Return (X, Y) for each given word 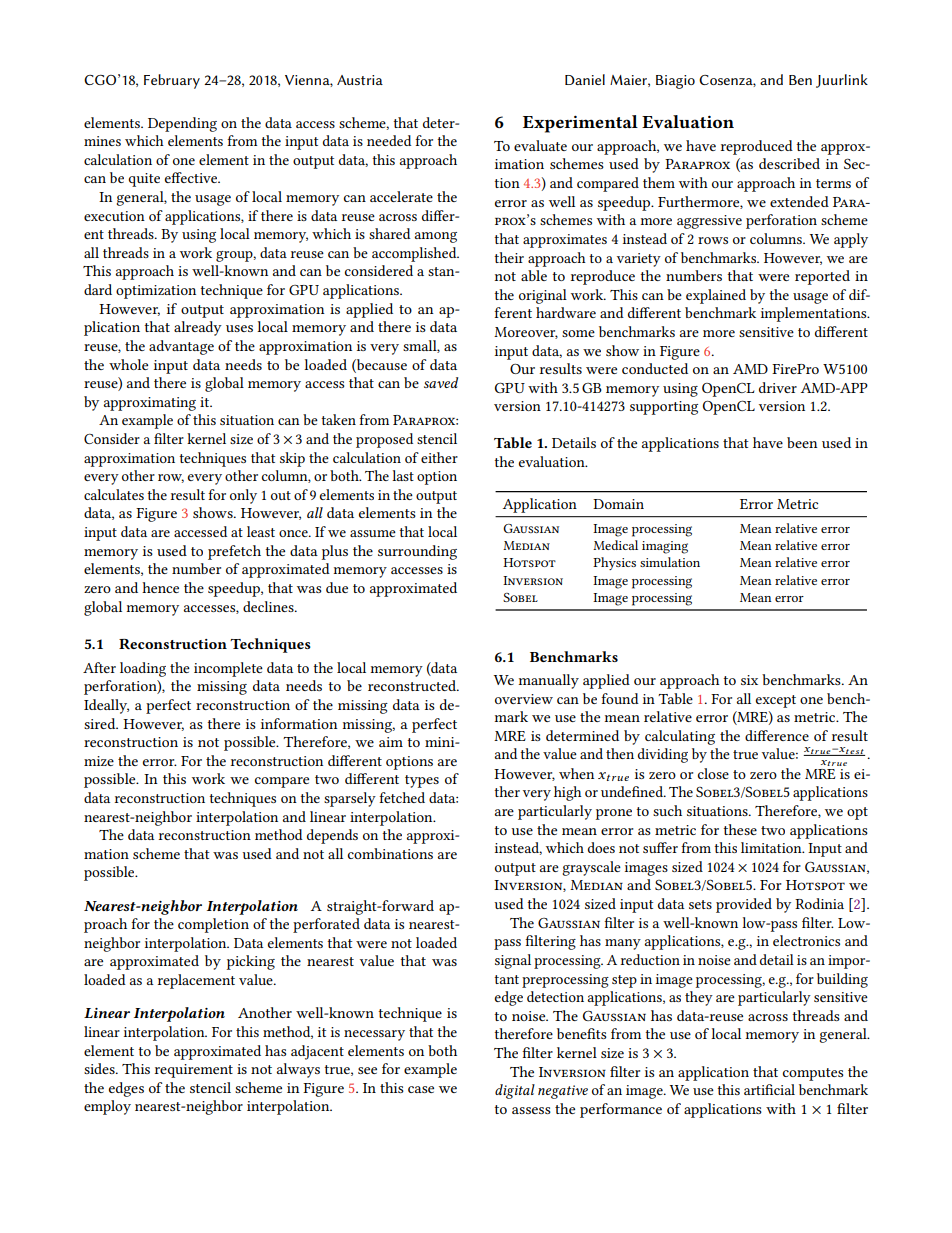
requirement (194, 1071)
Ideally (106, 706)
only (243, 496)
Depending (182, 124)
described (789, 163)
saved (441, 382)
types (422, 781)
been (802, 442)
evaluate (540, 145)
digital (515, 1091)
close (713, 773)
